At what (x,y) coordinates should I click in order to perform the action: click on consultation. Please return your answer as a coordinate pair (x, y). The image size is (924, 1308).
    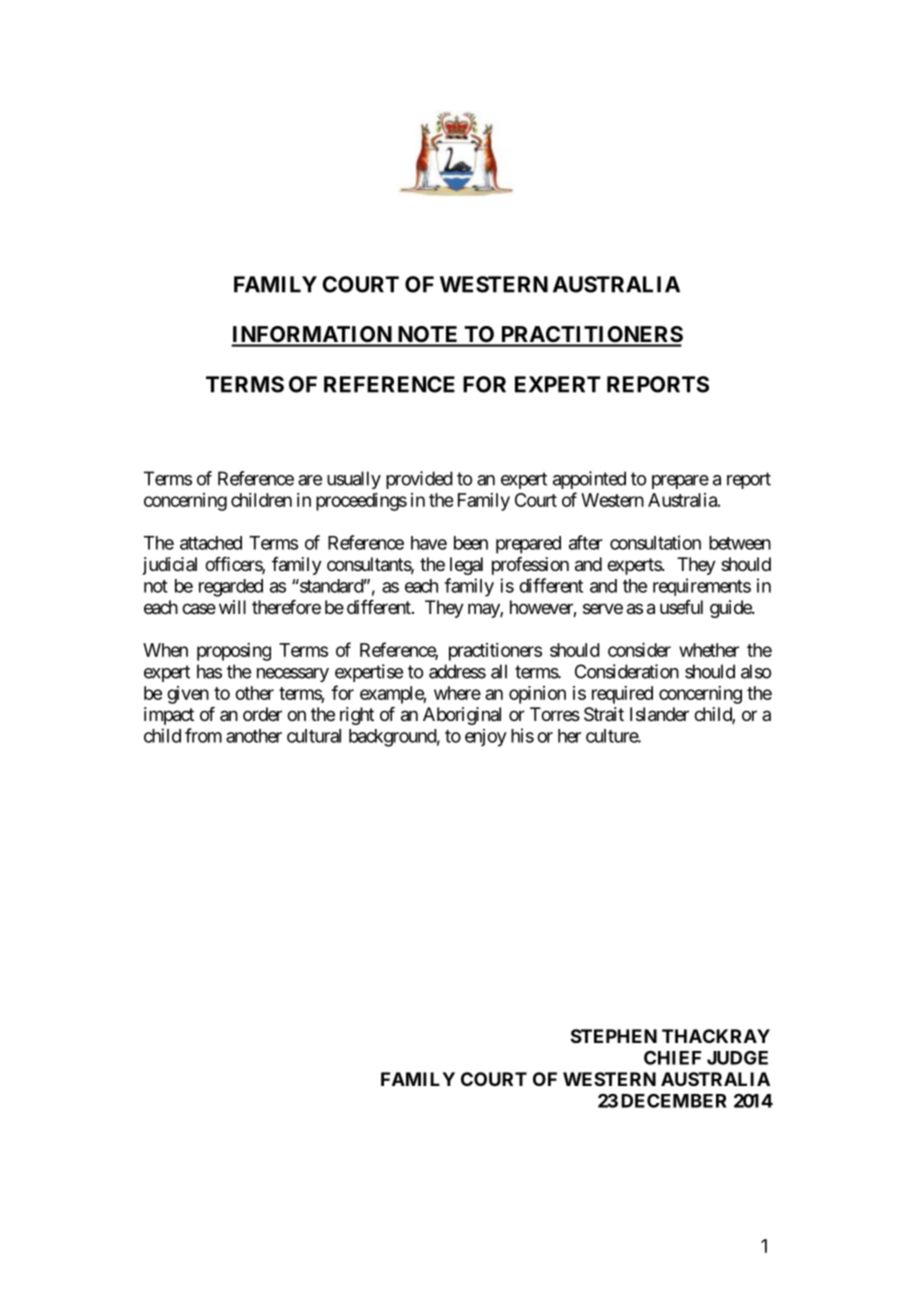
    Looking at the image, I should click on (655, 542).
